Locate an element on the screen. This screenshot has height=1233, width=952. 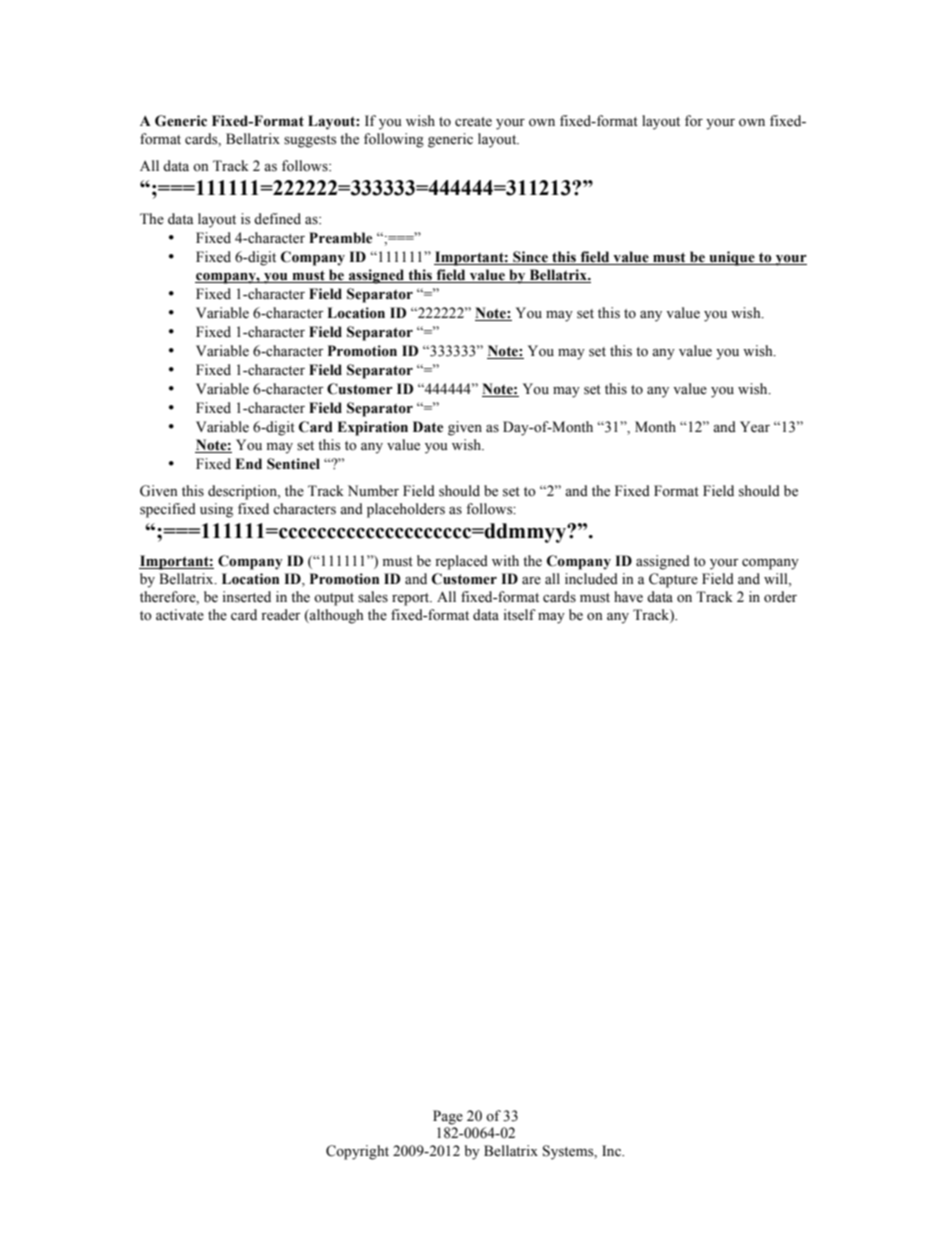
order is located at coordinates (780, 597).
